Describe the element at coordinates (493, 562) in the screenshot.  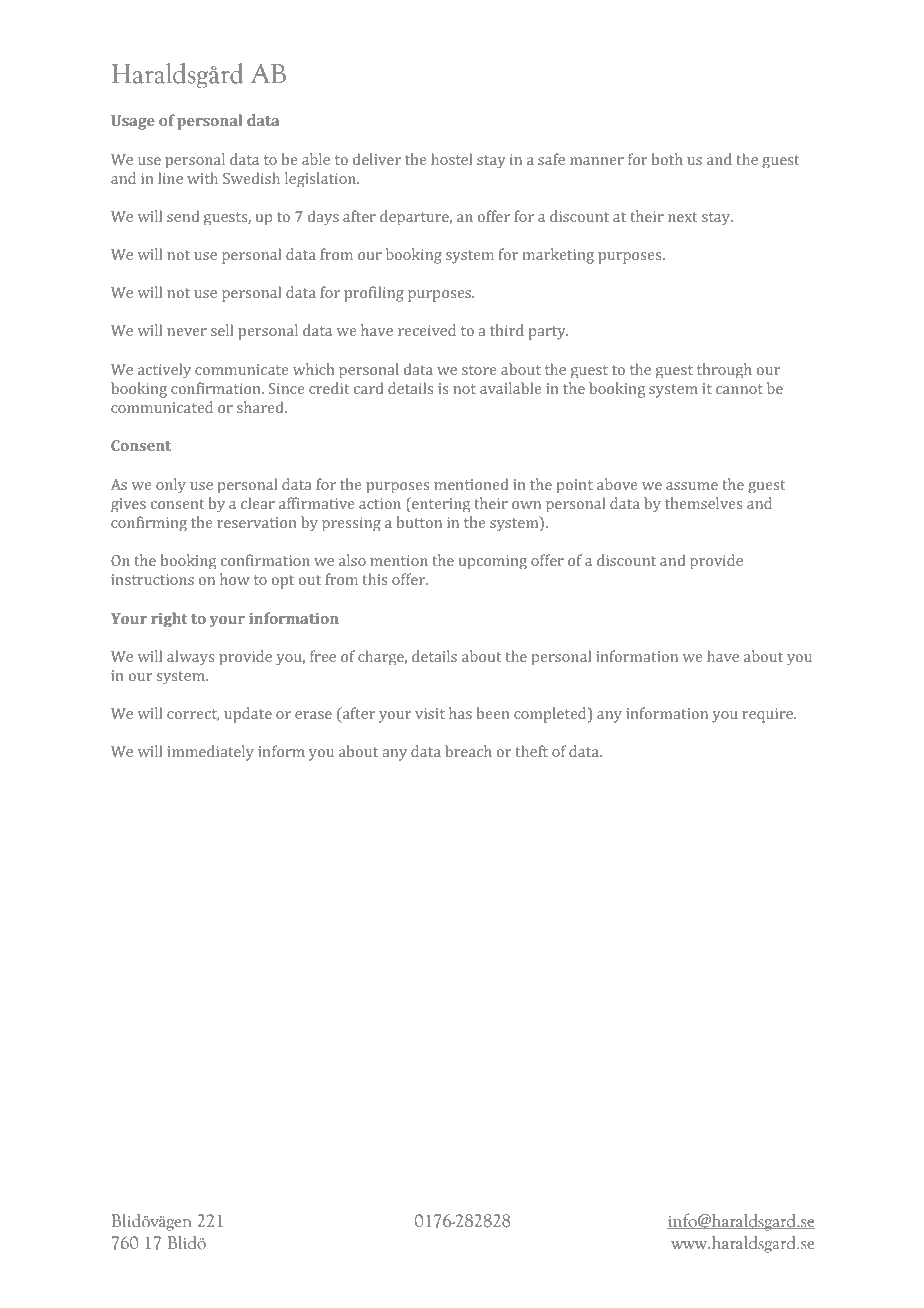
I see `upcoming` at that location.
